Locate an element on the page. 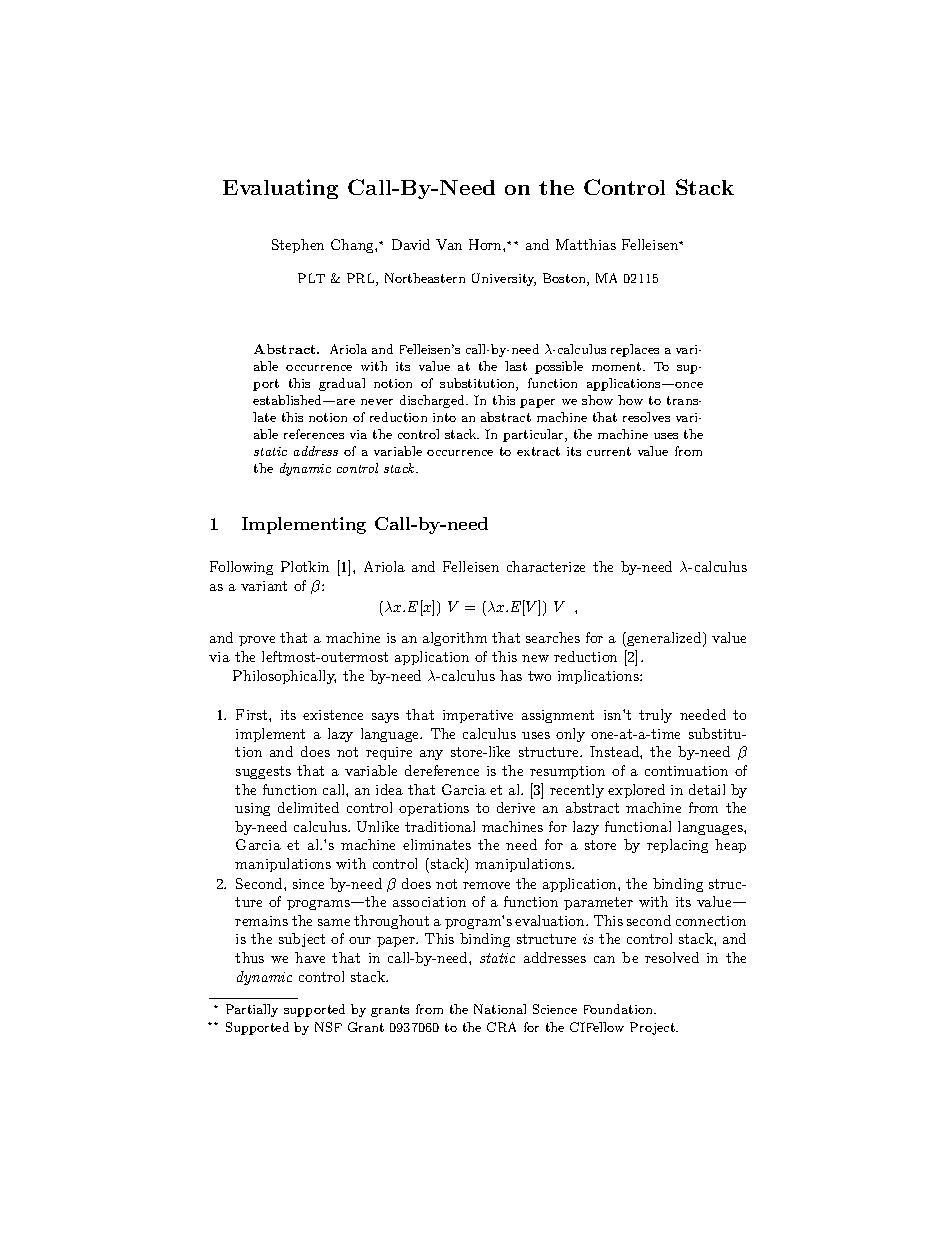 This document has width=952, height=1233. current is located at coordinates (609, 451).
